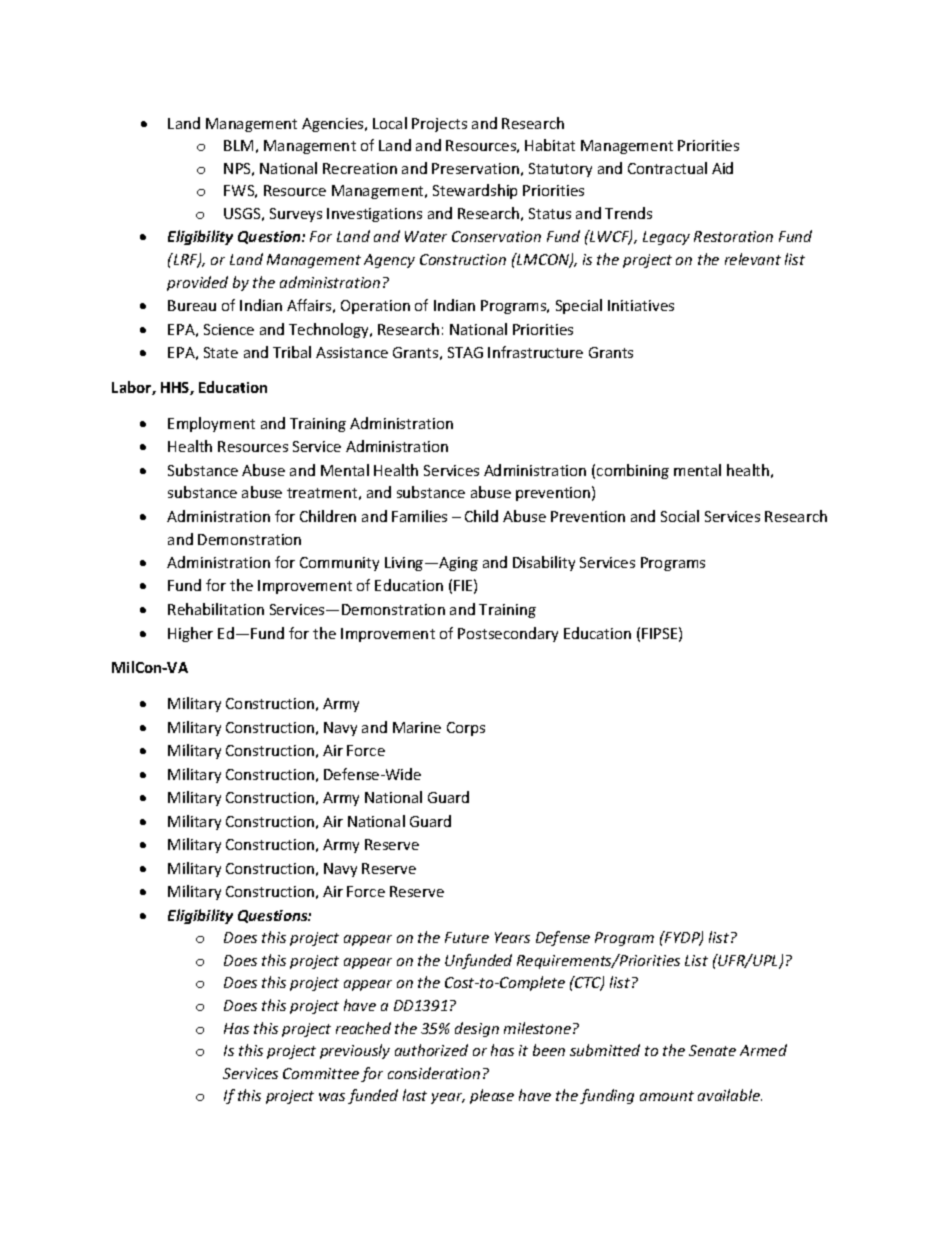  What do you see at coordinates (321, 1073) in the screenshot?
I see `Committee` at bounding box center [321, 1073].
